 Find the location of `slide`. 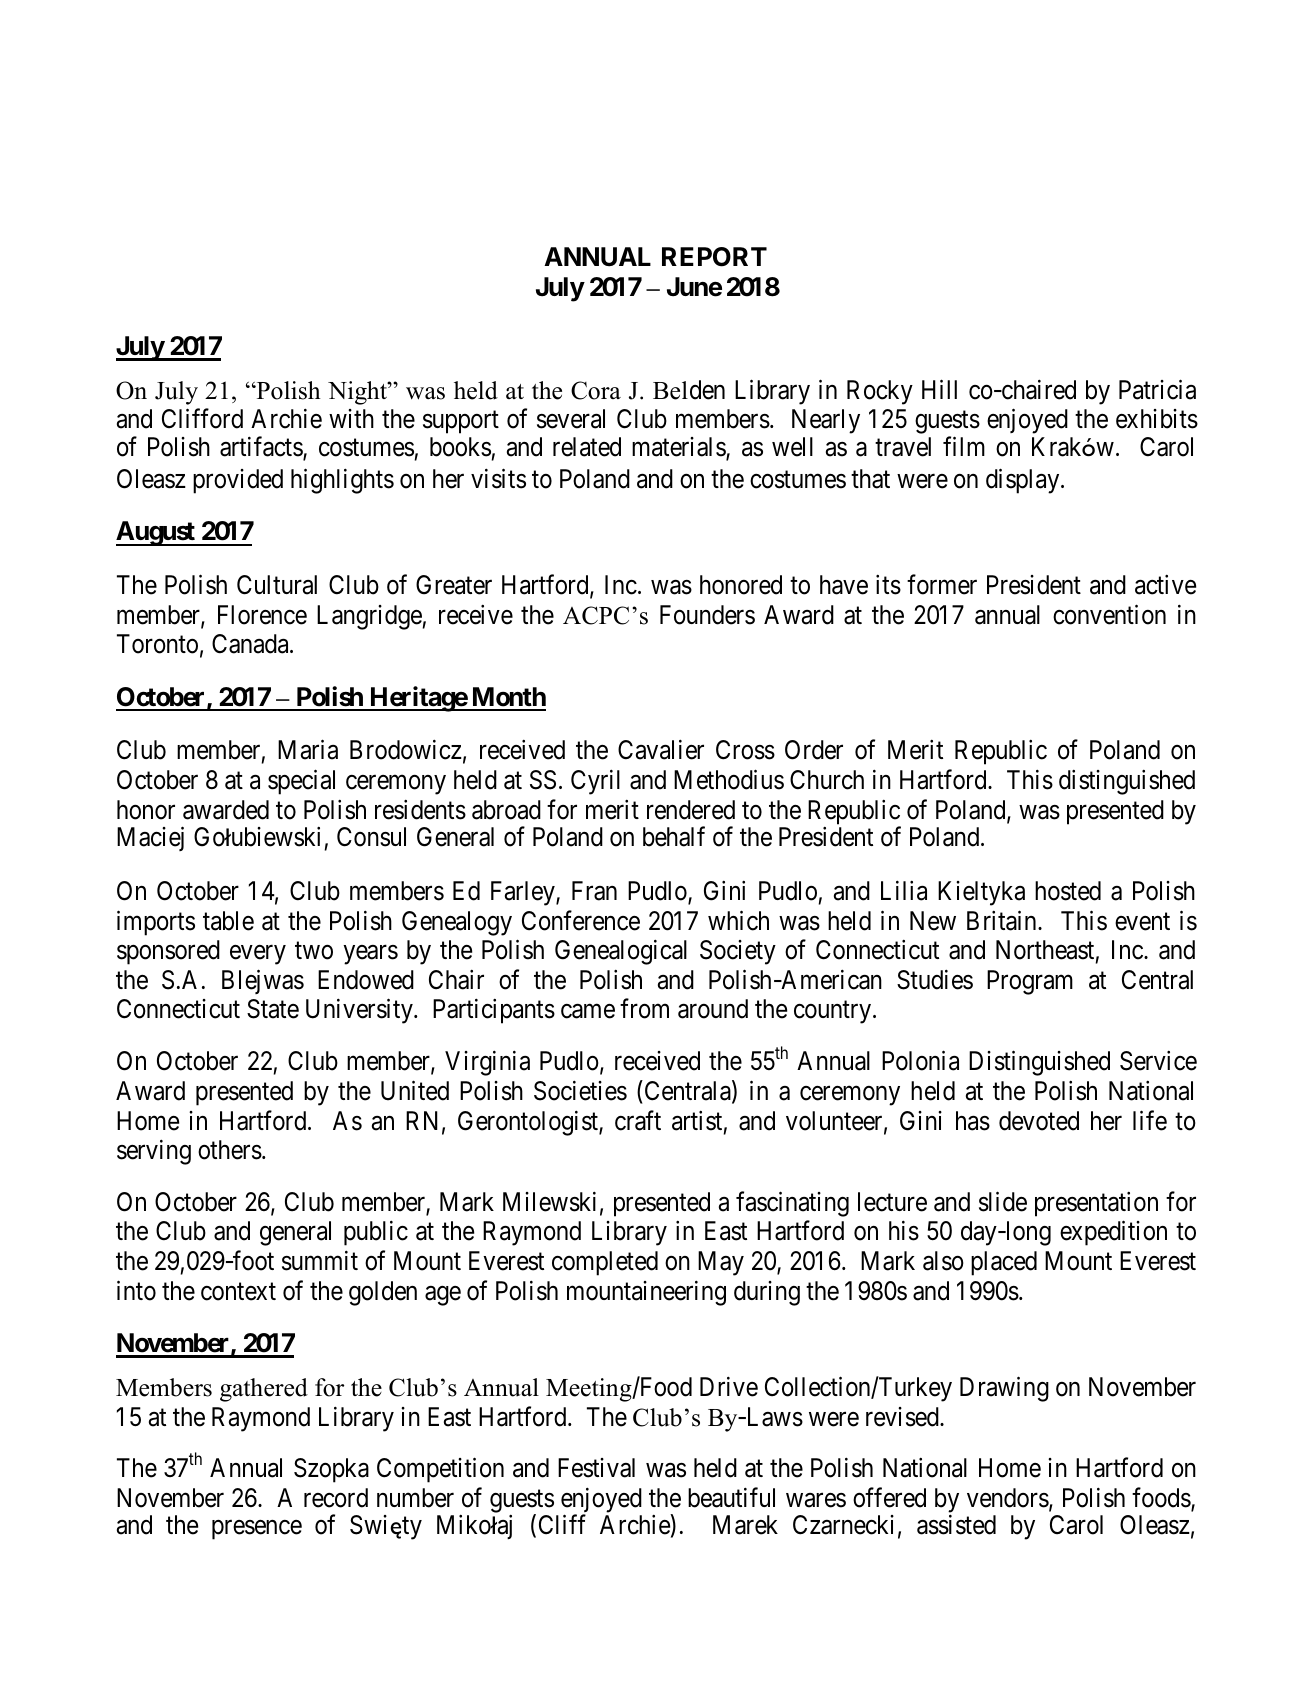

slide is located at coordinates (1003, 1201).
